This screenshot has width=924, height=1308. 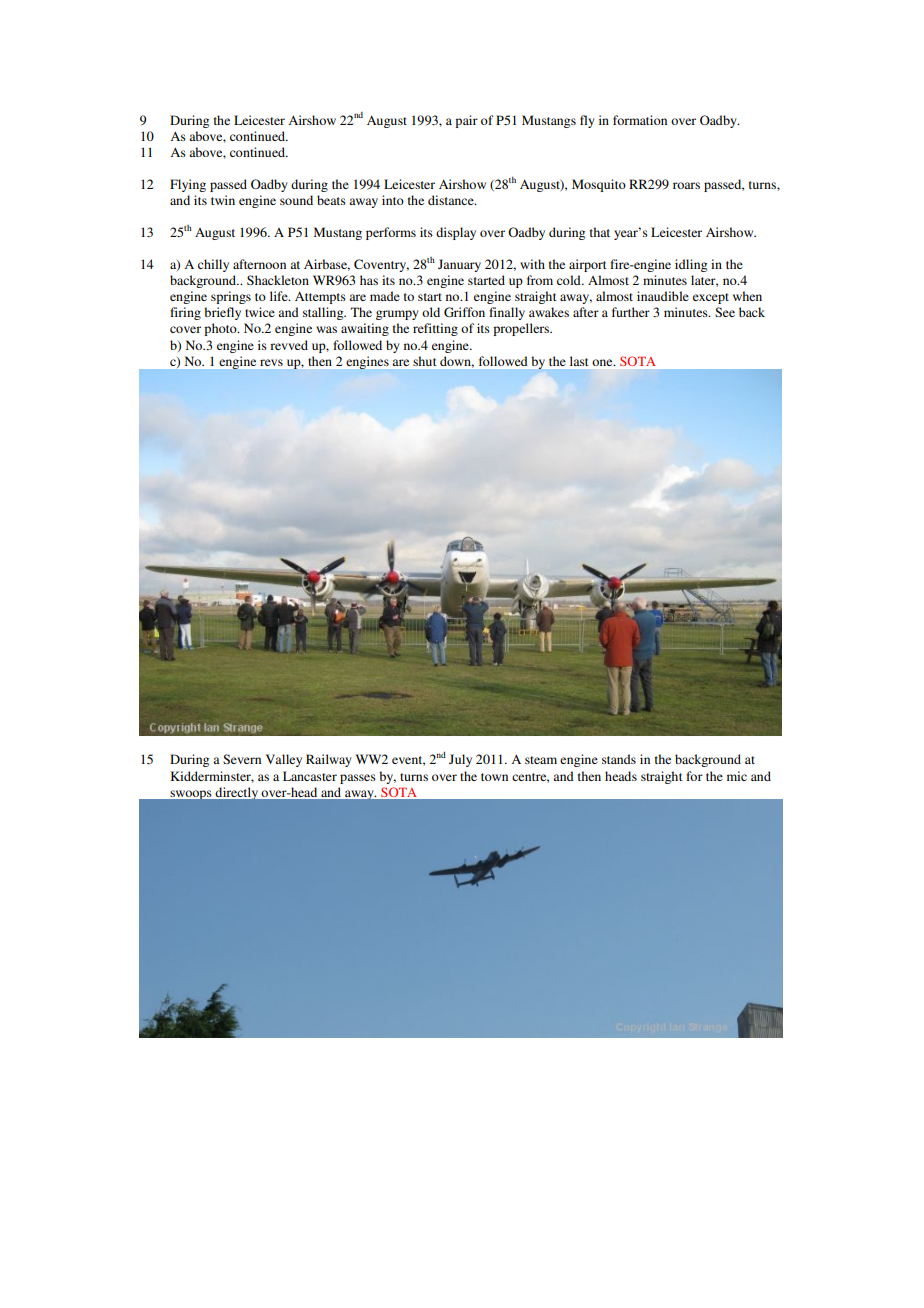 What do you see at coordinates (663, 296) in the screenshot?
I see `inaudible` at bounding box center [663, 296].
